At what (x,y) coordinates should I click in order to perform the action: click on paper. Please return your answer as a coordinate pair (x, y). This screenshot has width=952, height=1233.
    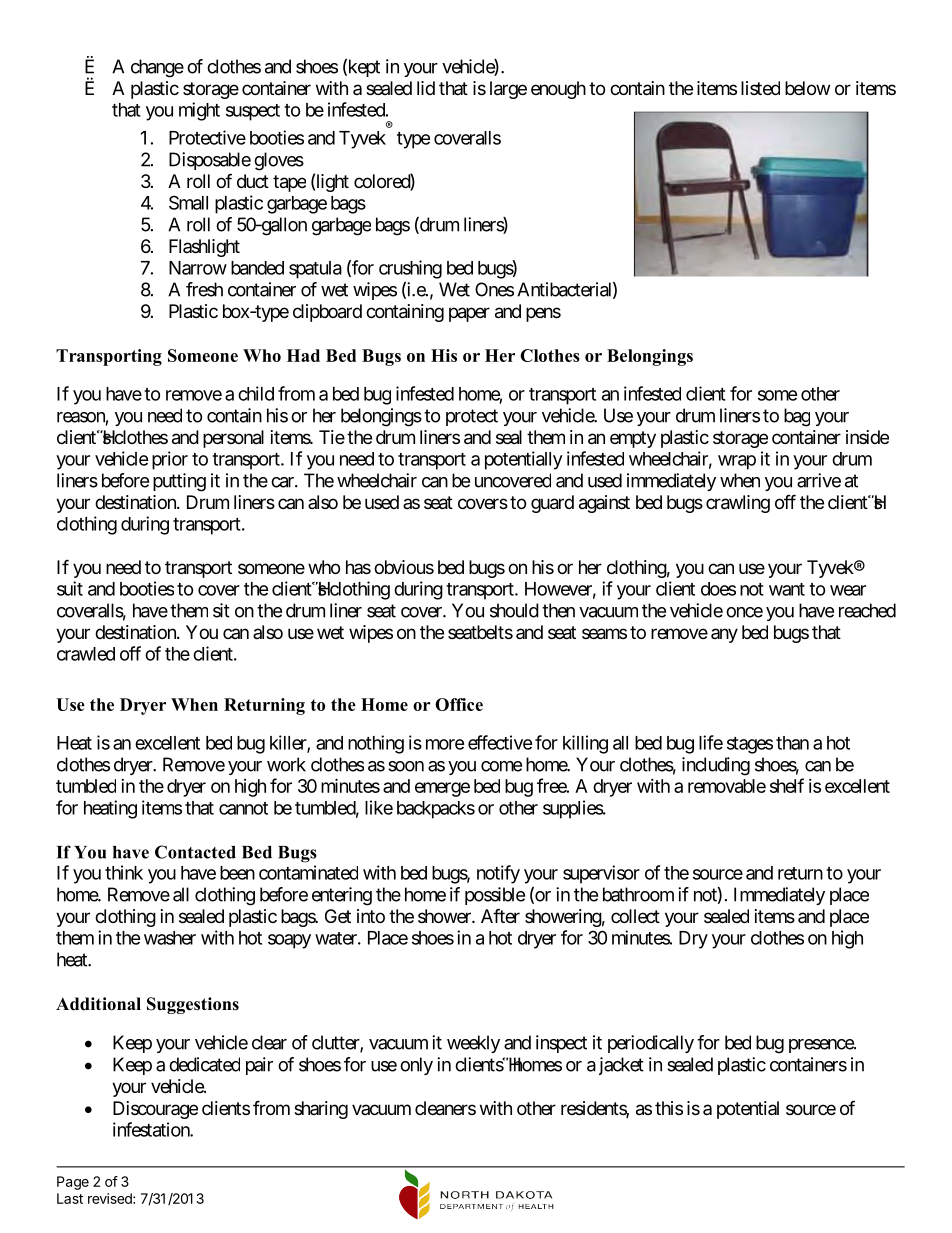
    Looking at the image, I should click on (469, 314).
